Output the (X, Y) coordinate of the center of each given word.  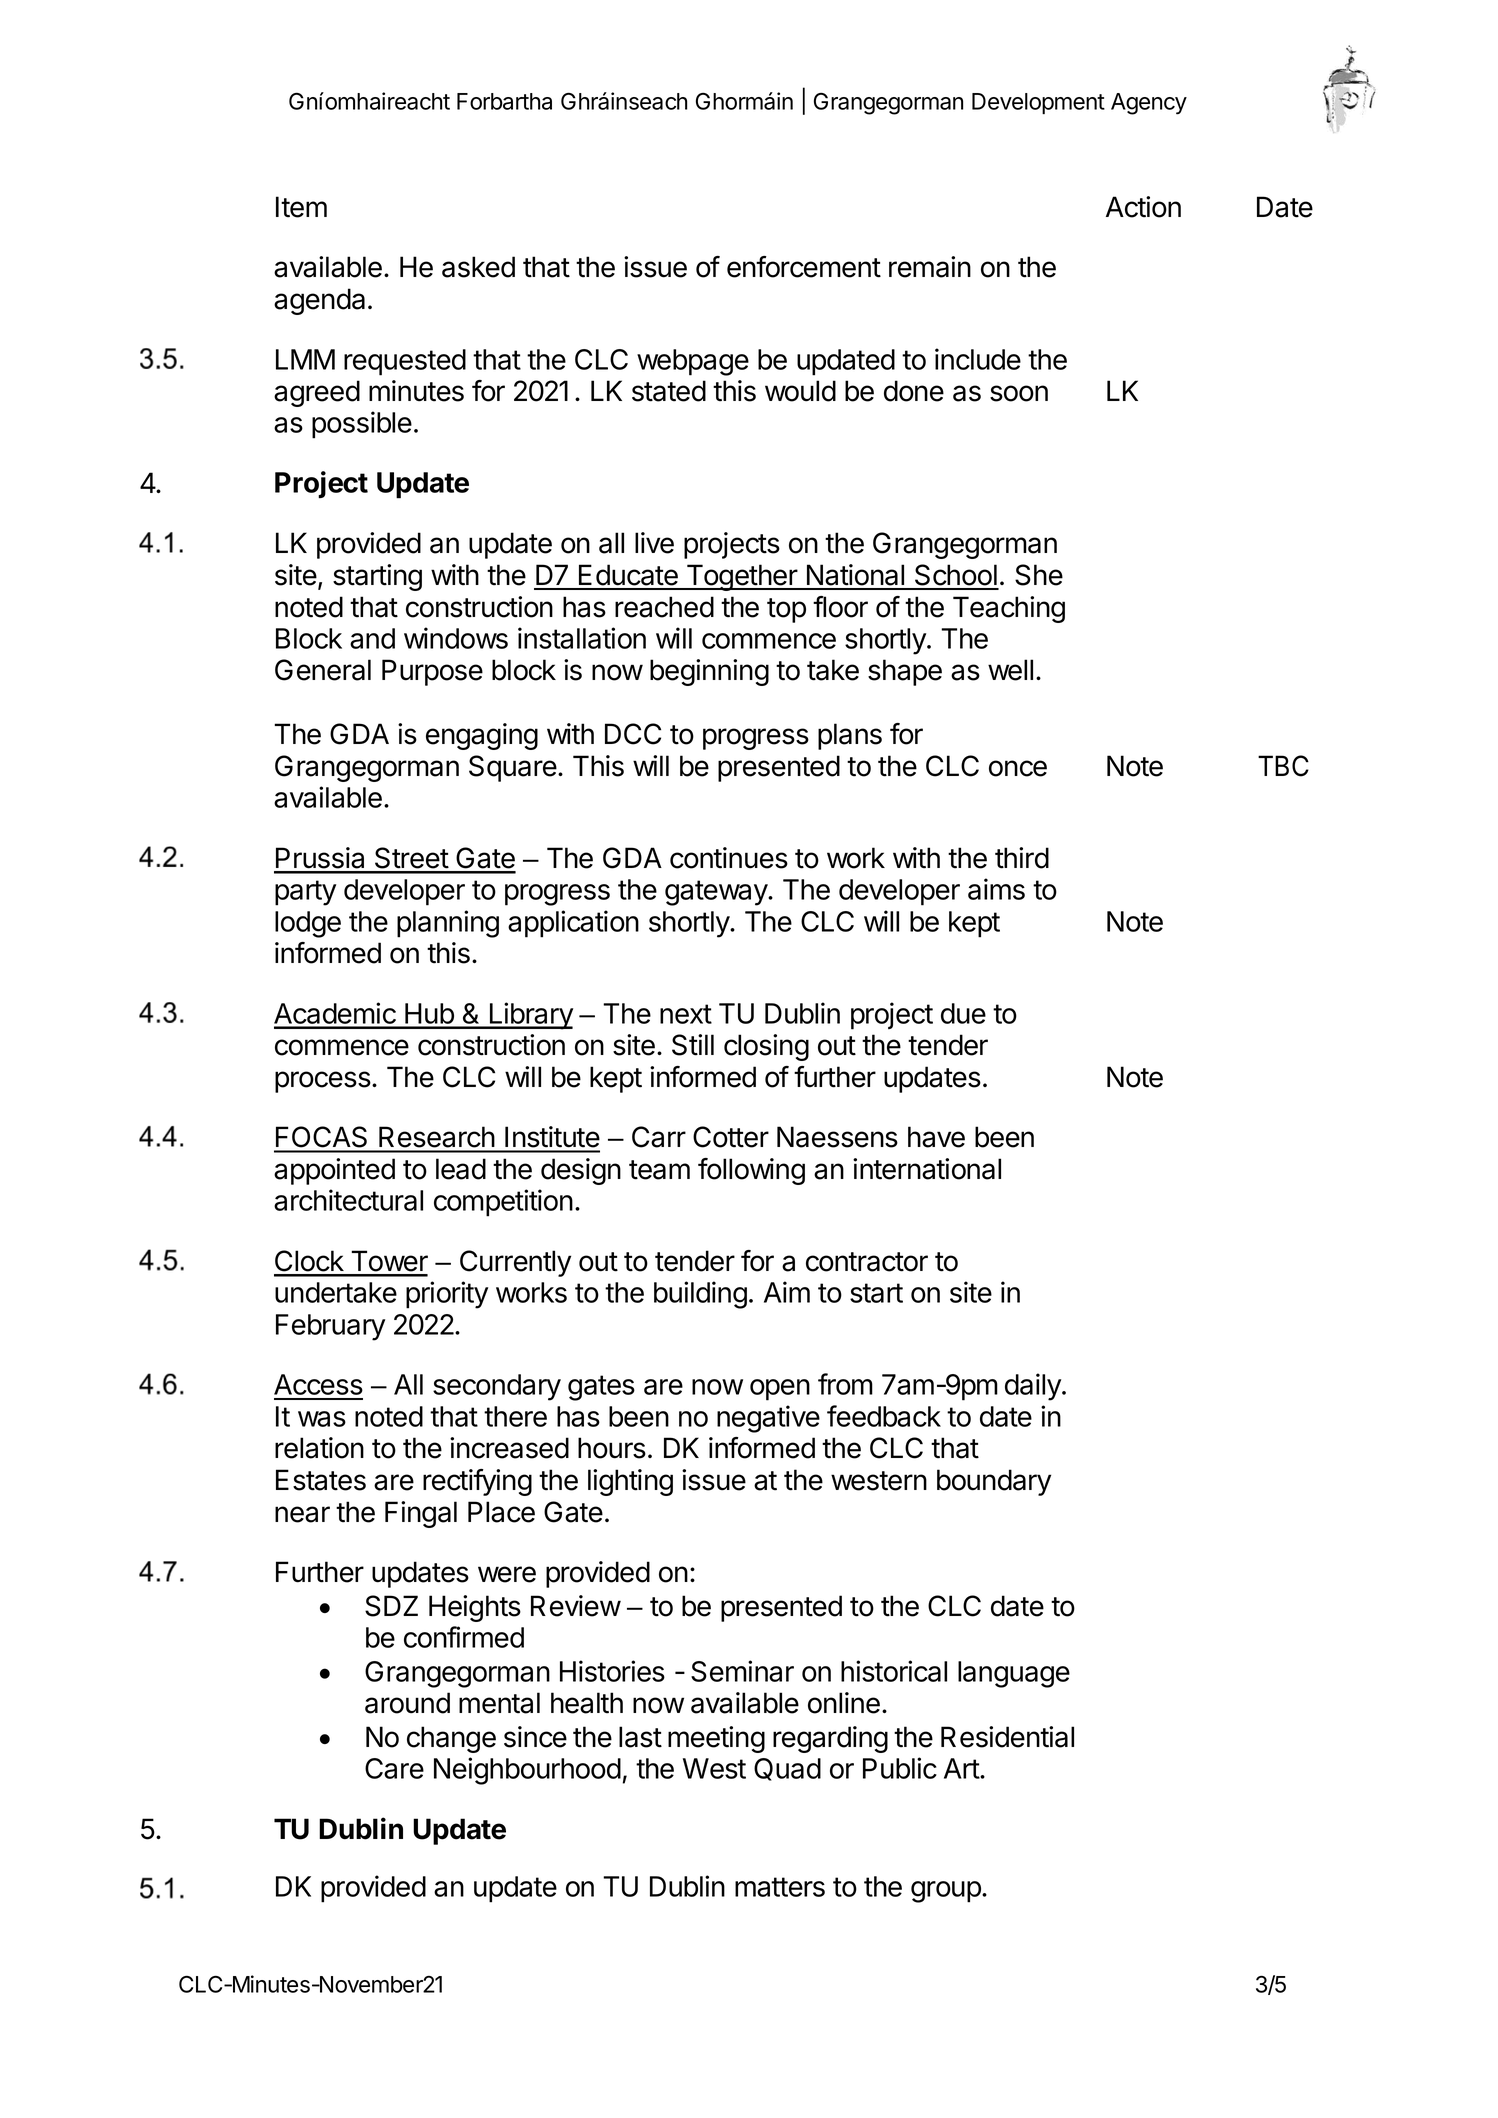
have (936, 1137)
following (751, 1171)
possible (362, 425)
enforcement (804, 267)
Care (394, 1768)
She (1039, 575)
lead (461, 1169)
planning (448, 924)
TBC (1283, 766)
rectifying (477, 1482)
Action (1143, 207)
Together (742, 577)
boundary (994, 1482)
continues (729, 858)
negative (768, 1419)
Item (301, 207)
